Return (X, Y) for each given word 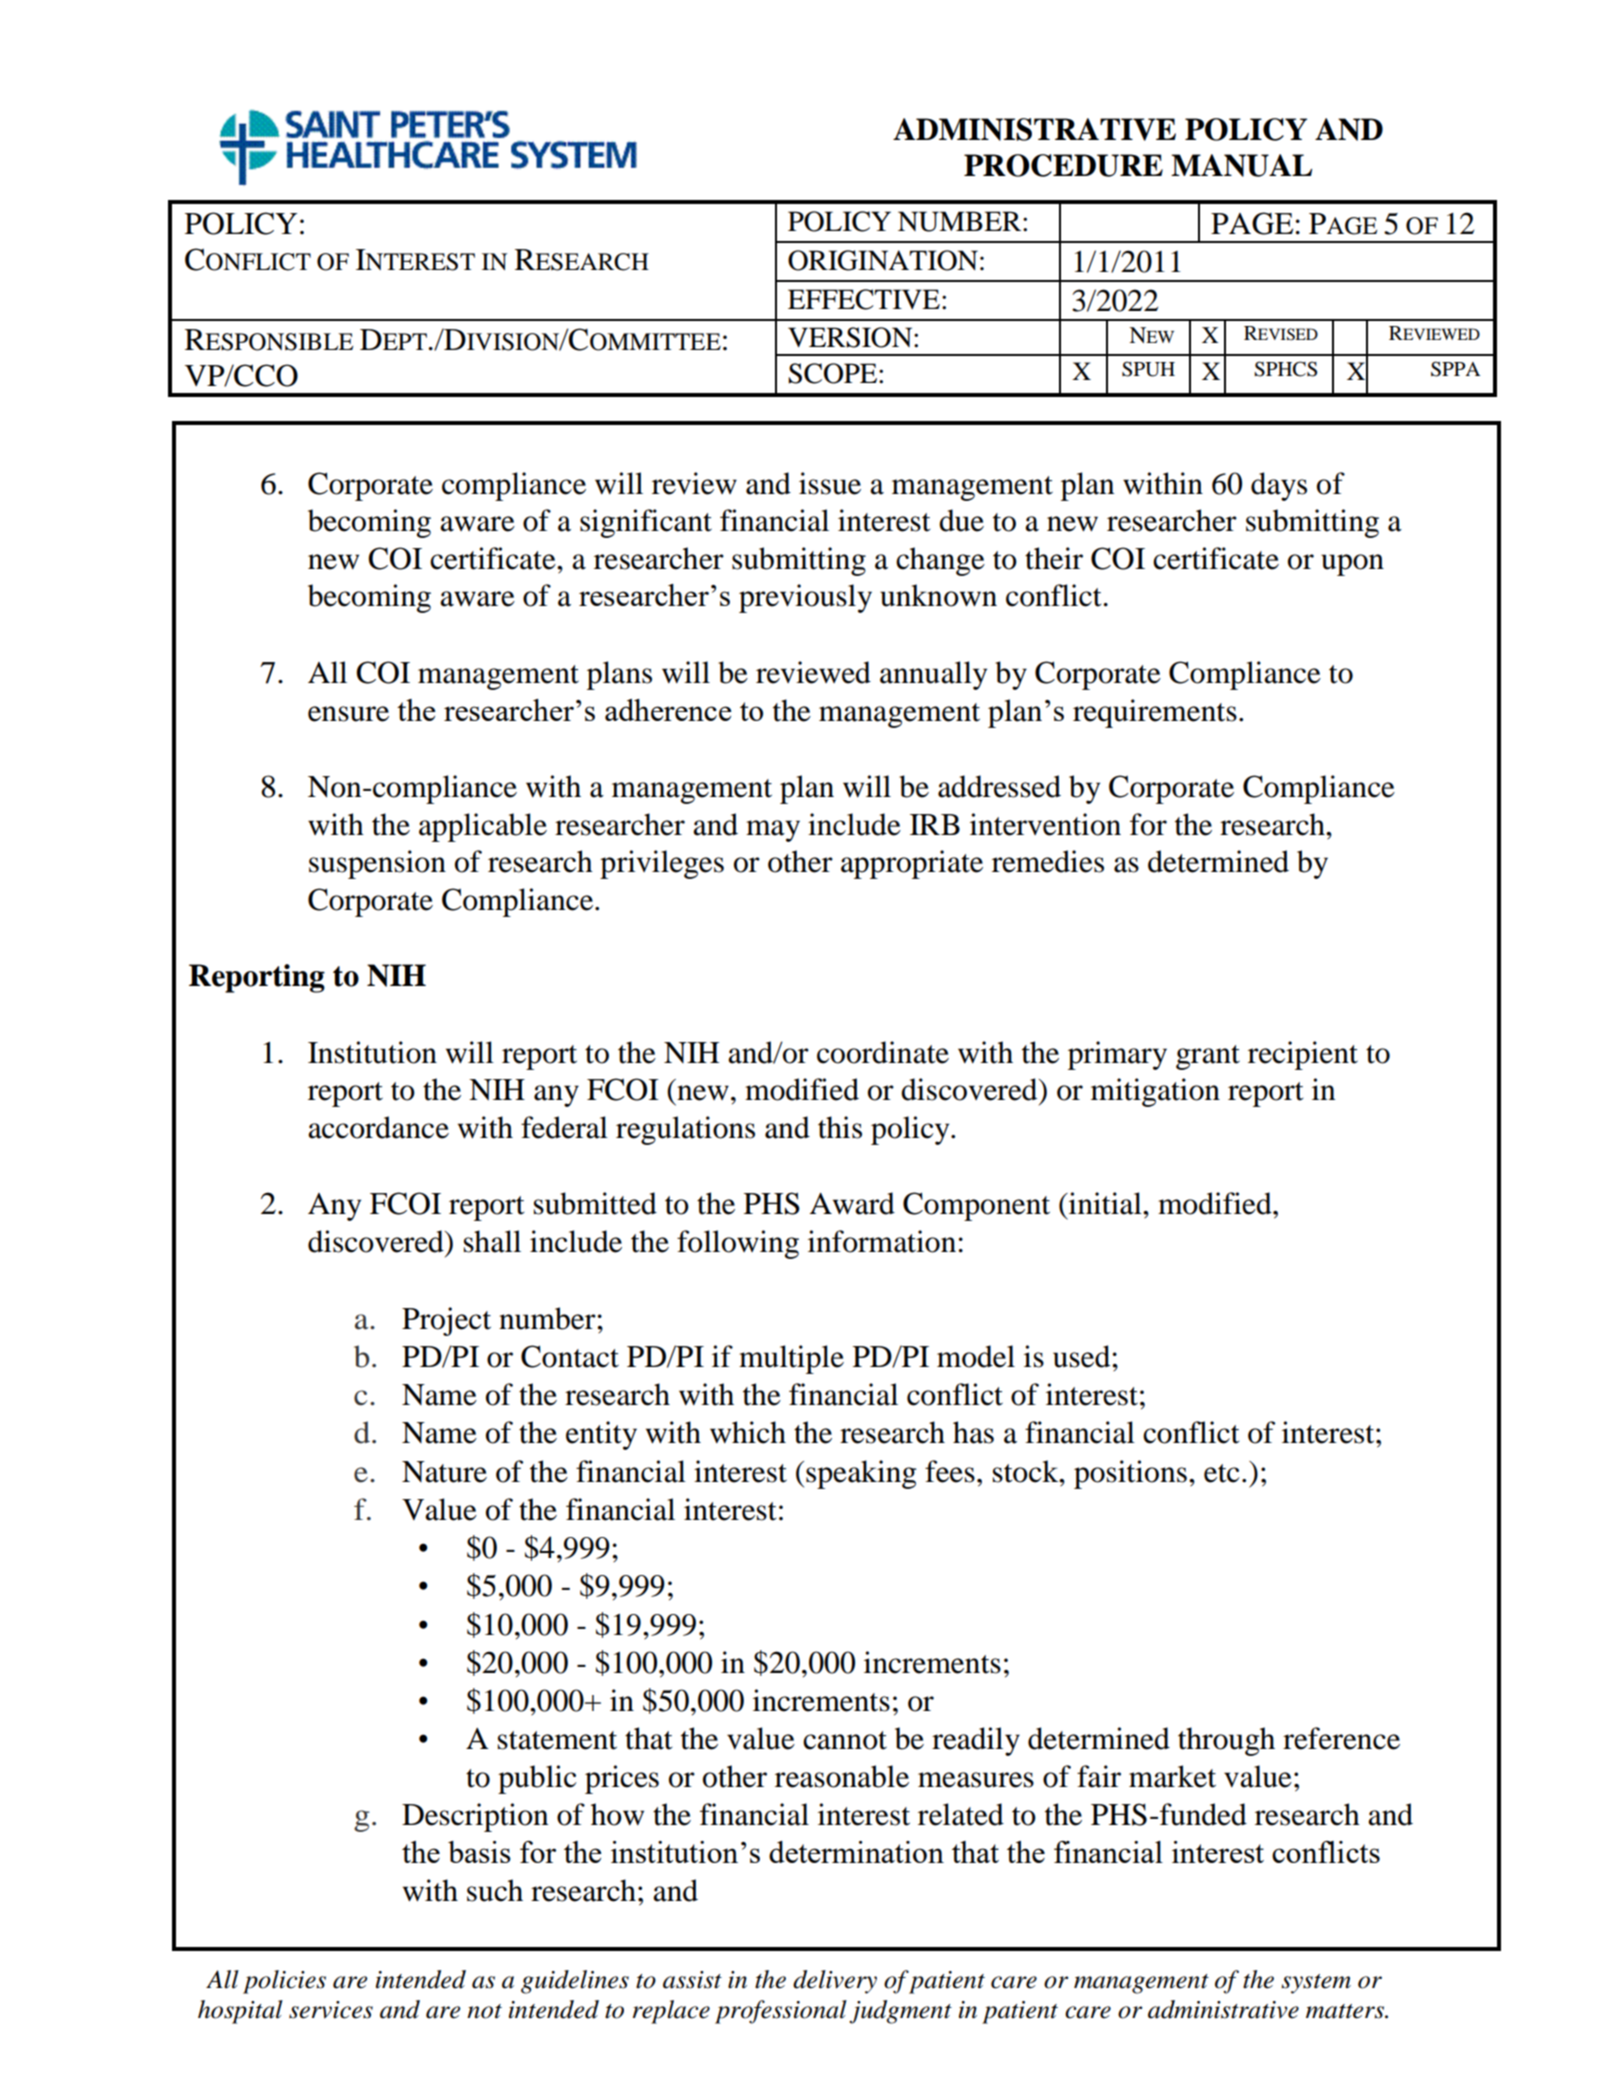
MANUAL (1241, 165)
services (331, 2010)
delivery (835, 1982)
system (1316, 1984)
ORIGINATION (883, 260)
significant (646, 523)
